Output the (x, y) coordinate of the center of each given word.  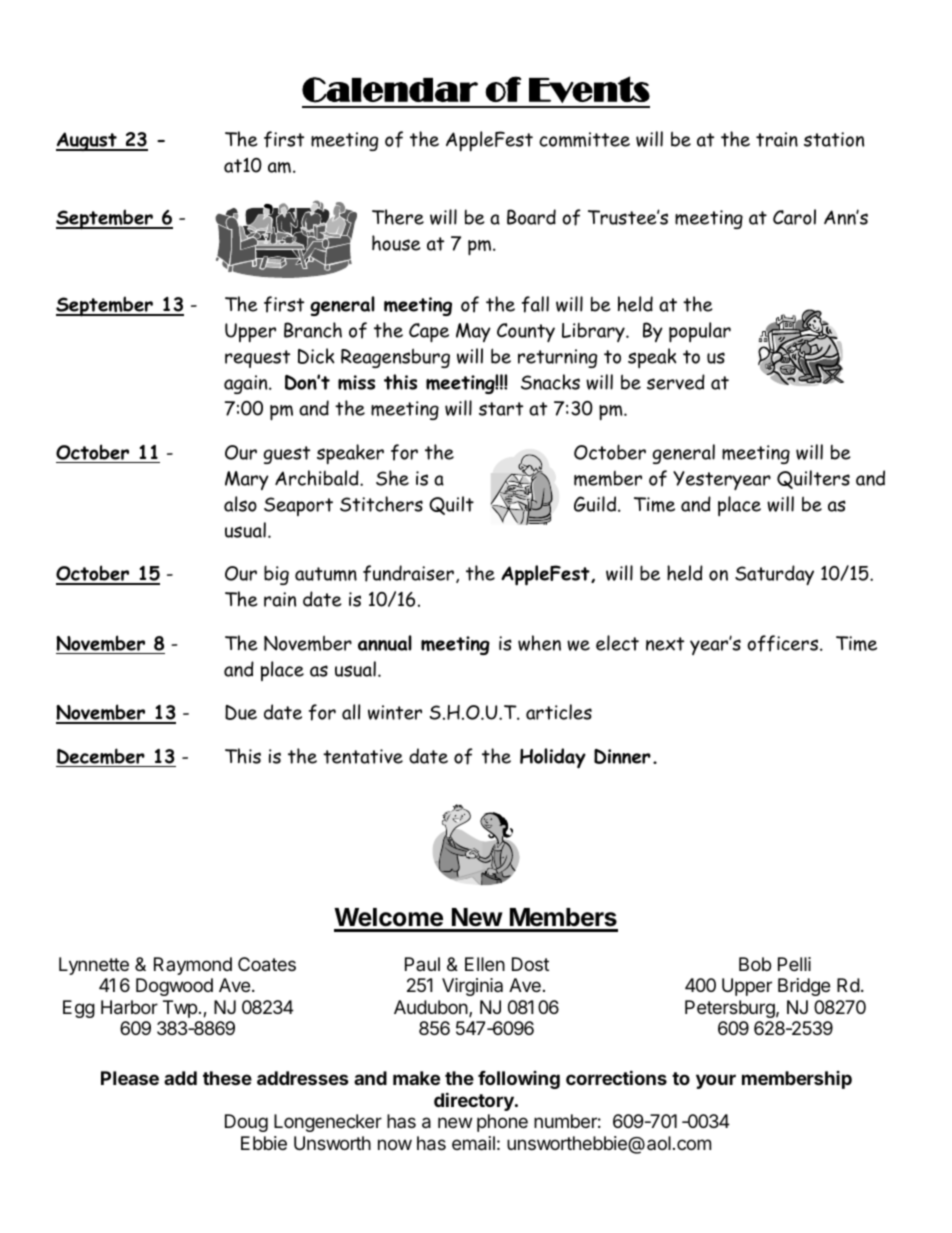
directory (475, 1101)
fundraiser (408, 573)
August (87, 141)
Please (130, 1078)
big (276, 575)
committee (584, 139)
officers (784, 643)
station (834, 139)
